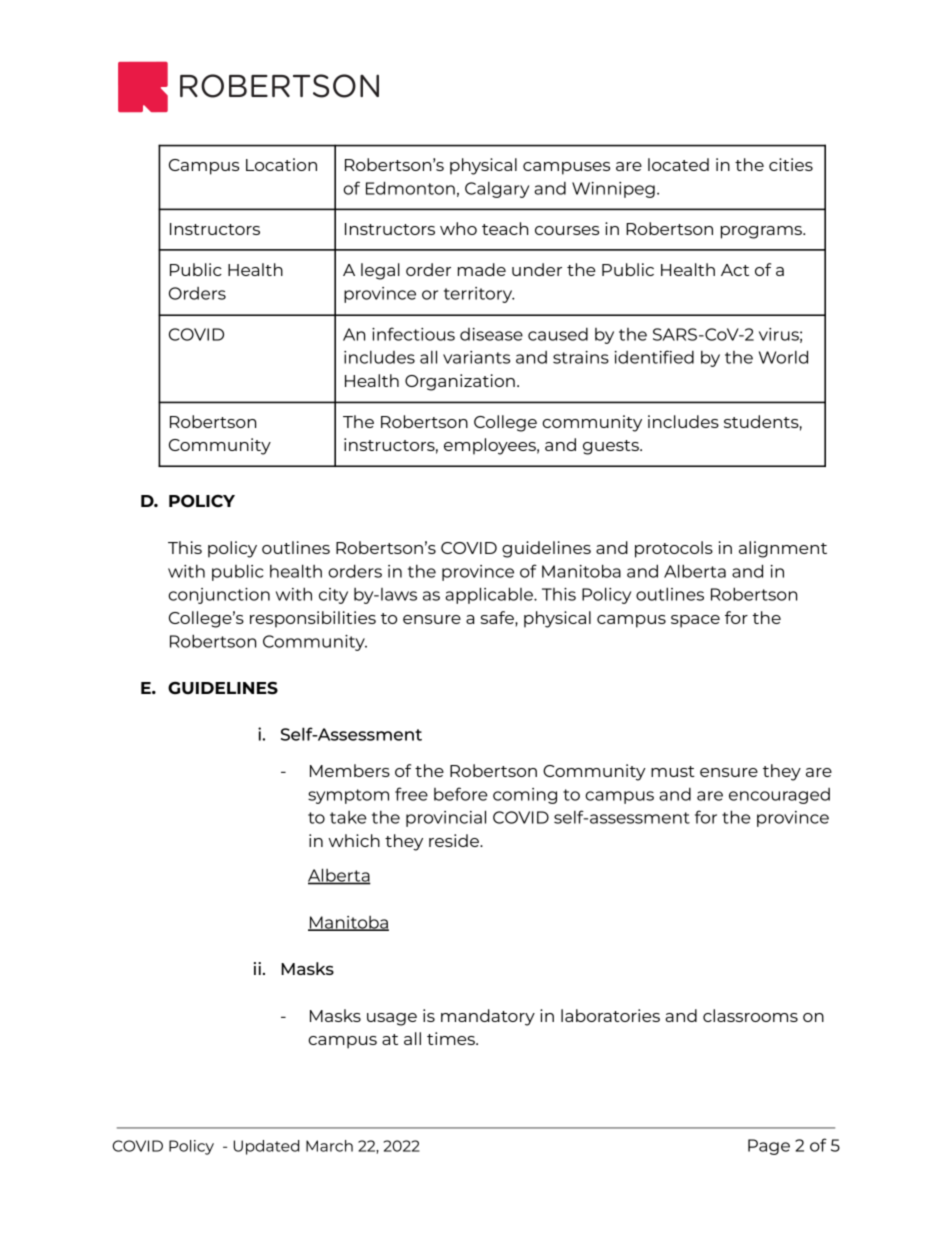  Describe the element at coordinates (497, 190) in the document. I see `Calgary` at that location.
